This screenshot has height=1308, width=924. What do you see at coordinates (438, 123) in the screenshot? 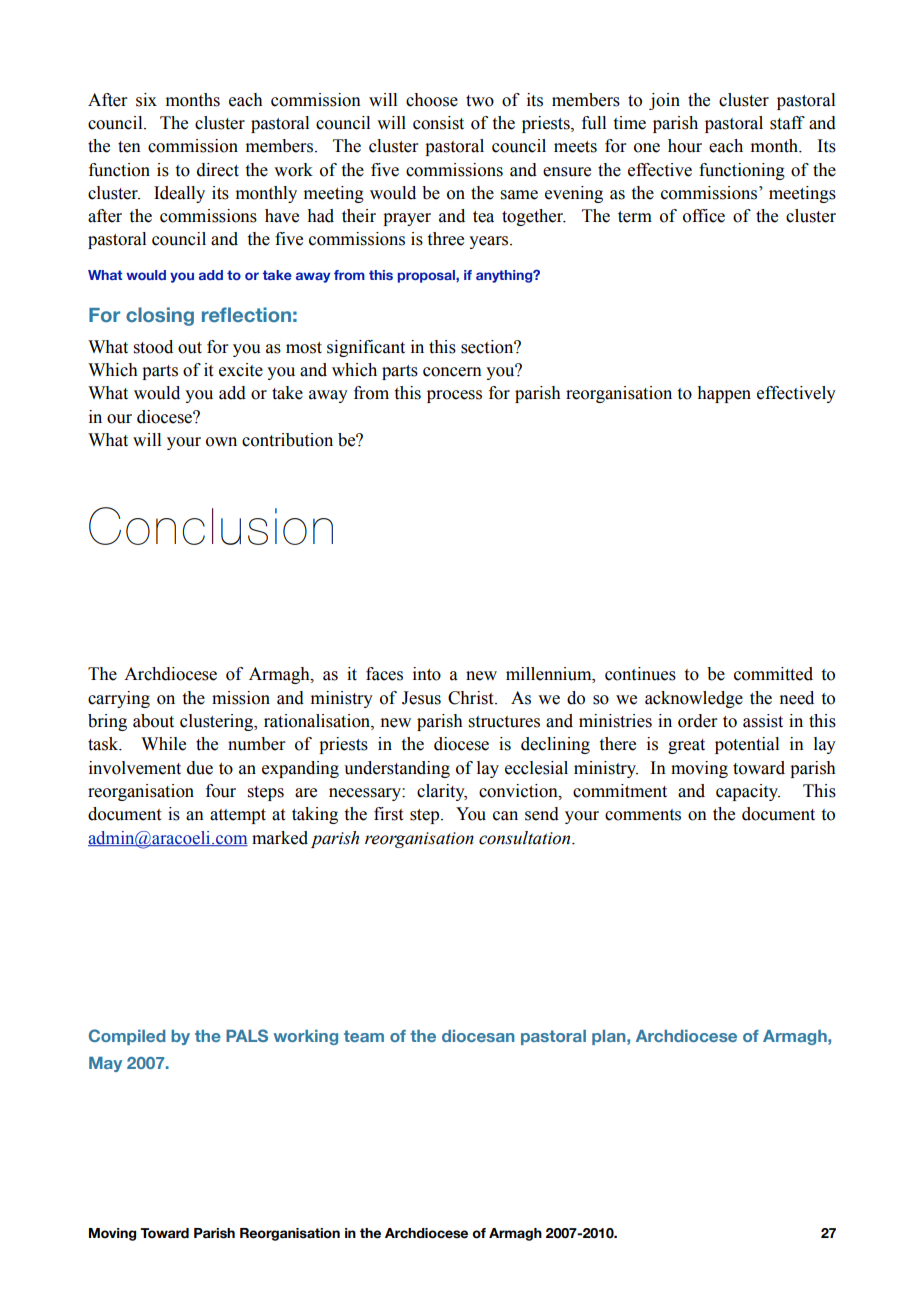
I see `consist` at bounding box center [438, 123].
